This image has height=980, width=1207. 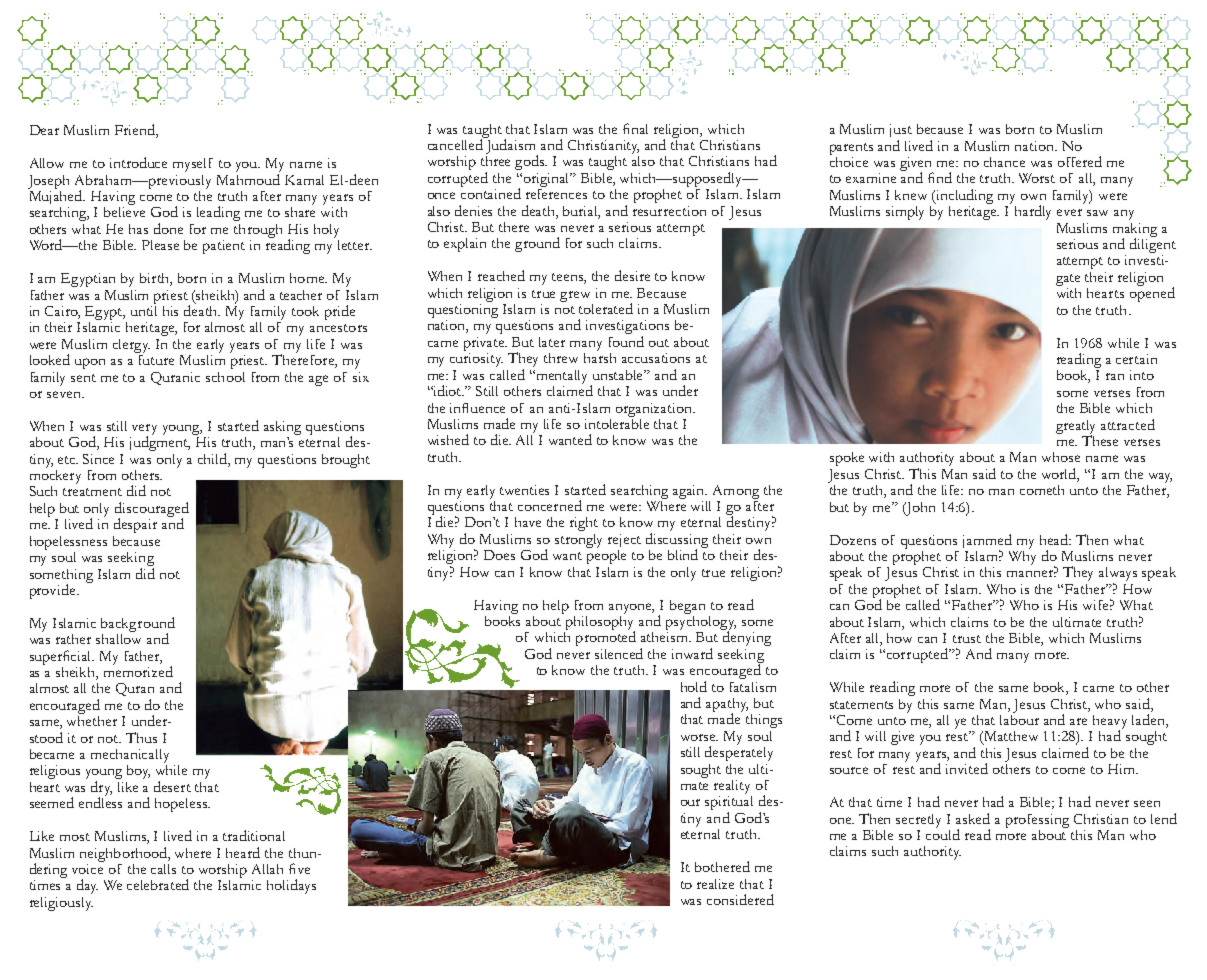 What do you see at coordinates (193, 165) in the image?
I see `myself` at bounding box center [193, 165].
